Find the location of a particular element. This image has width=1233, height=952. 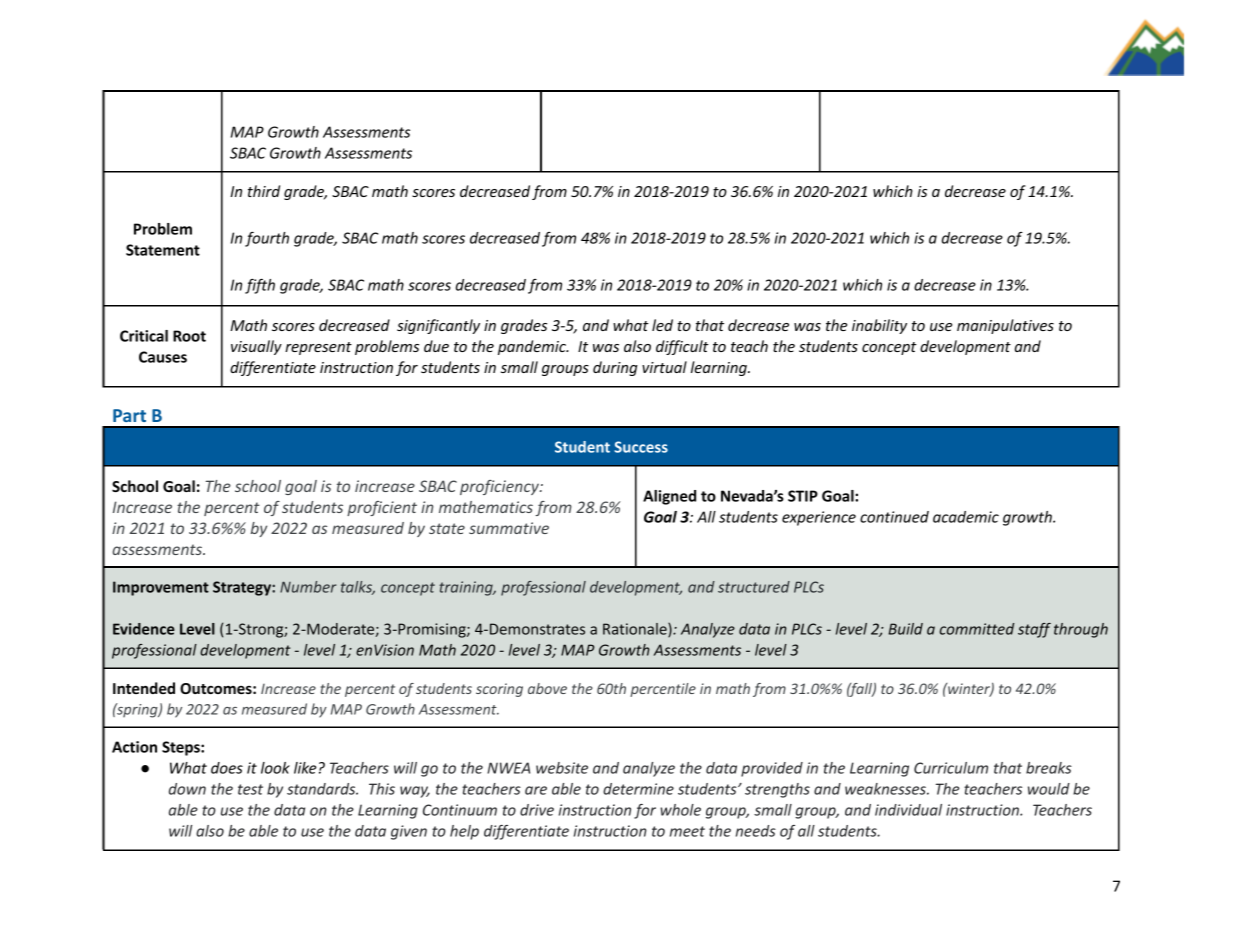

drive is located at coordinates (537, 810).
